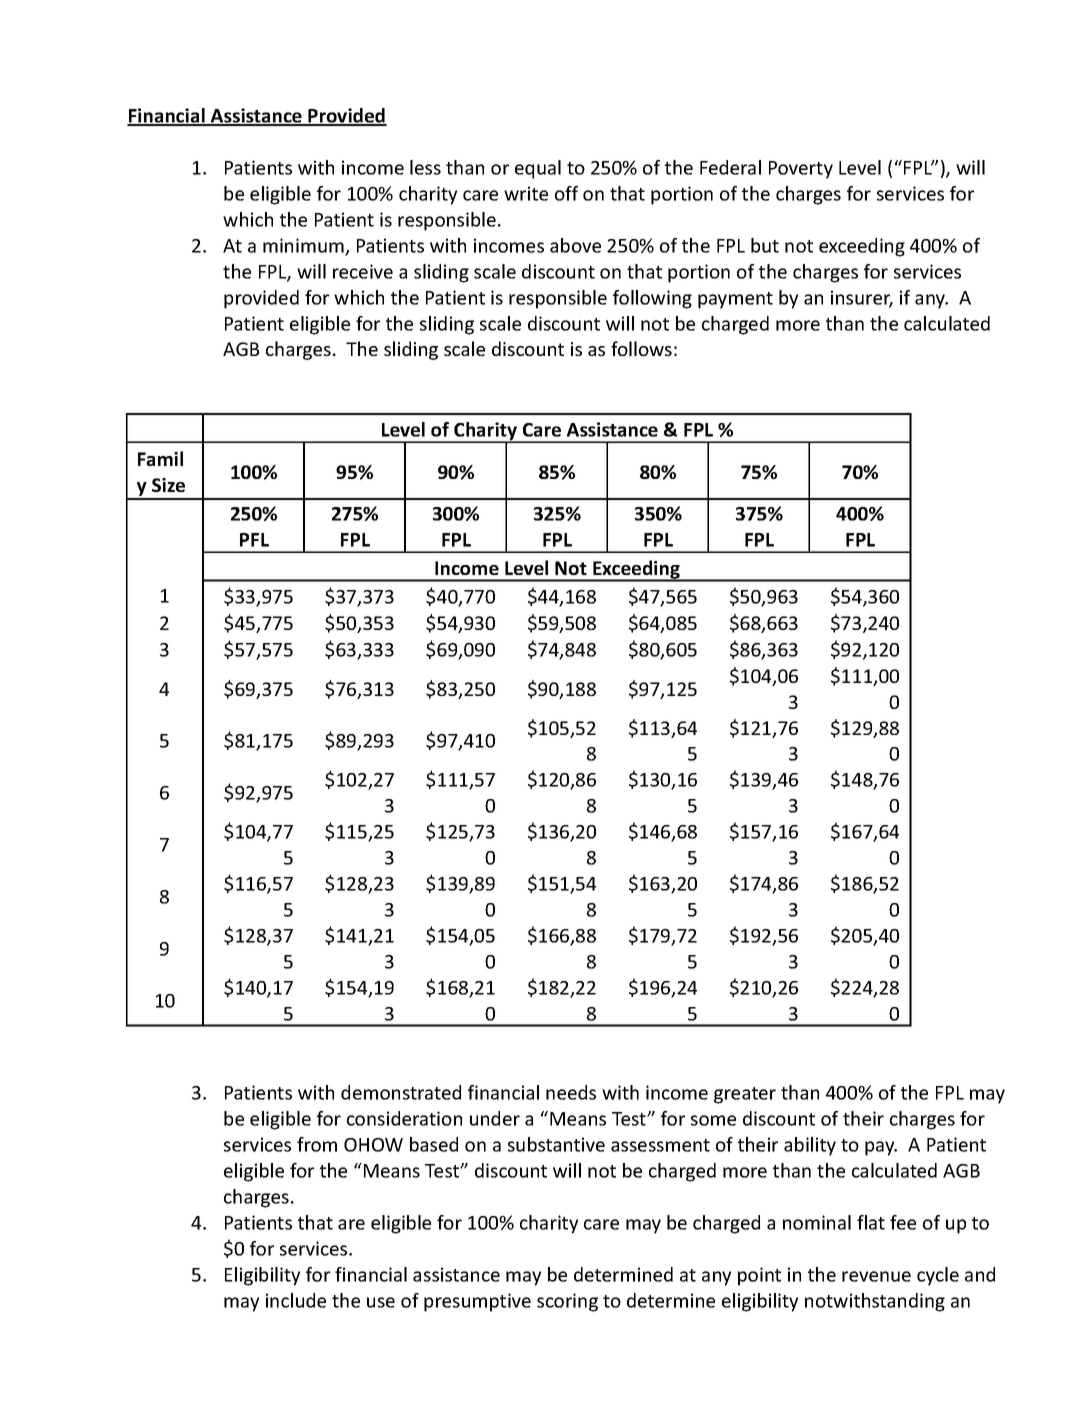 The height and width of the screenshot is (1404, 1085). Describe the element at coordinates (801, 170) in the screenshot. I see `Poverty` at that location.
